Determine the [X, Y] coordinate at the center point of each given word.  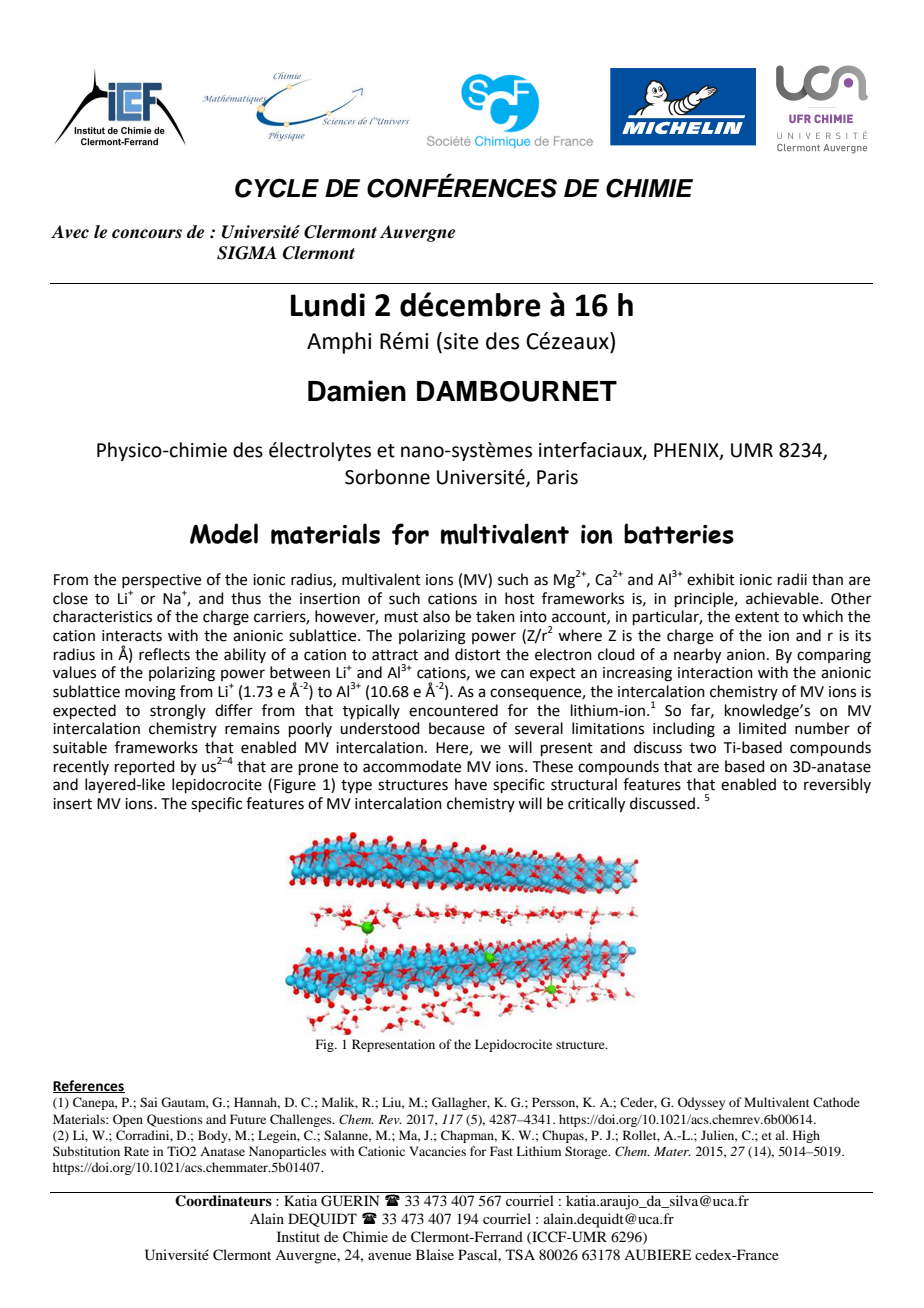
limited [762, 728]
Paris [557, 477]
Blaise [435, 1254]
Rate [136, 1151]
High [806, 1136]
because [457, 728]
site [461, 341]
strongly [178, 712]
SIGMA [247, 253]
